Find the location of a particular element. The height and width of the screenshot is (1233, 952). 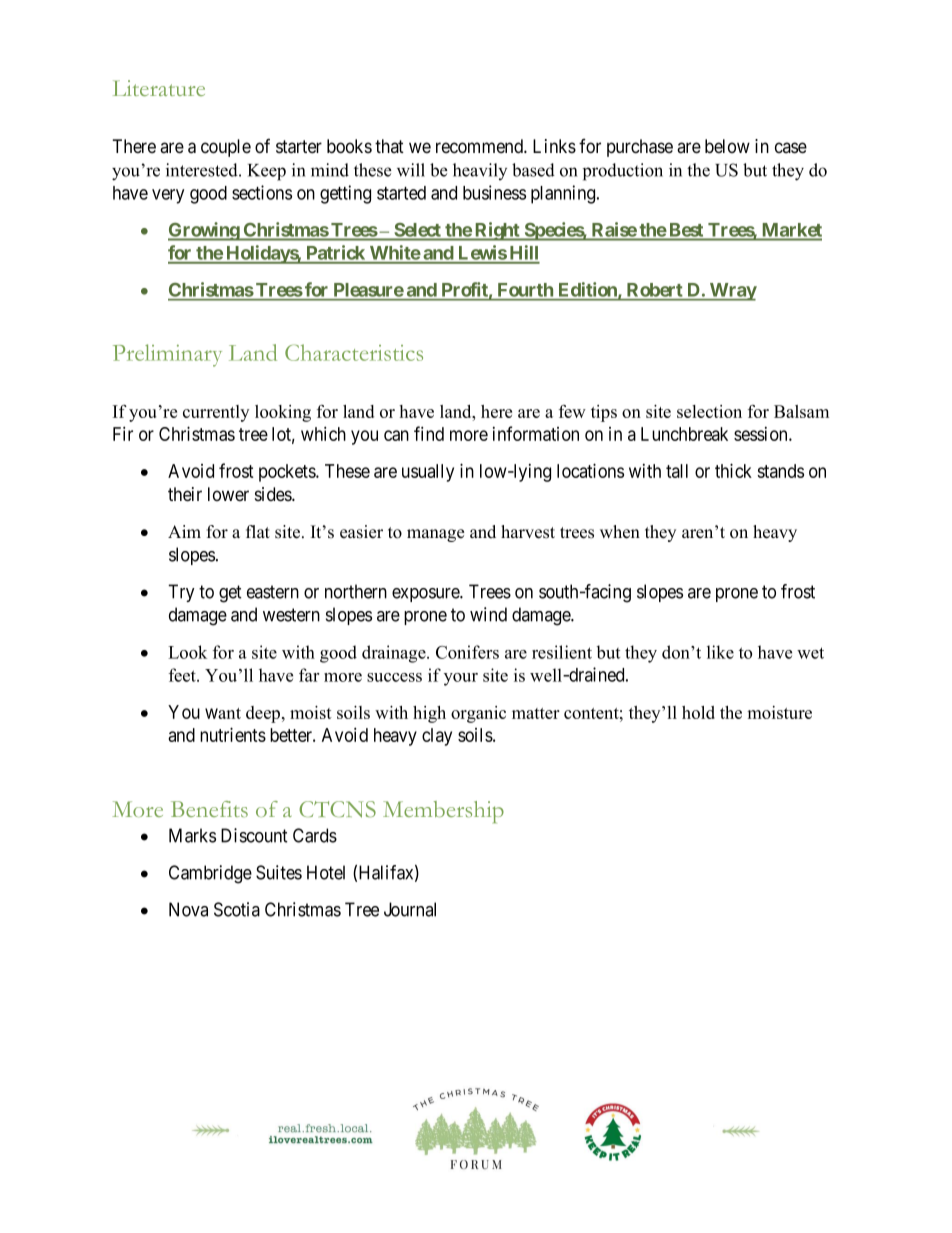

usually is located at coordinates (428, 473).
